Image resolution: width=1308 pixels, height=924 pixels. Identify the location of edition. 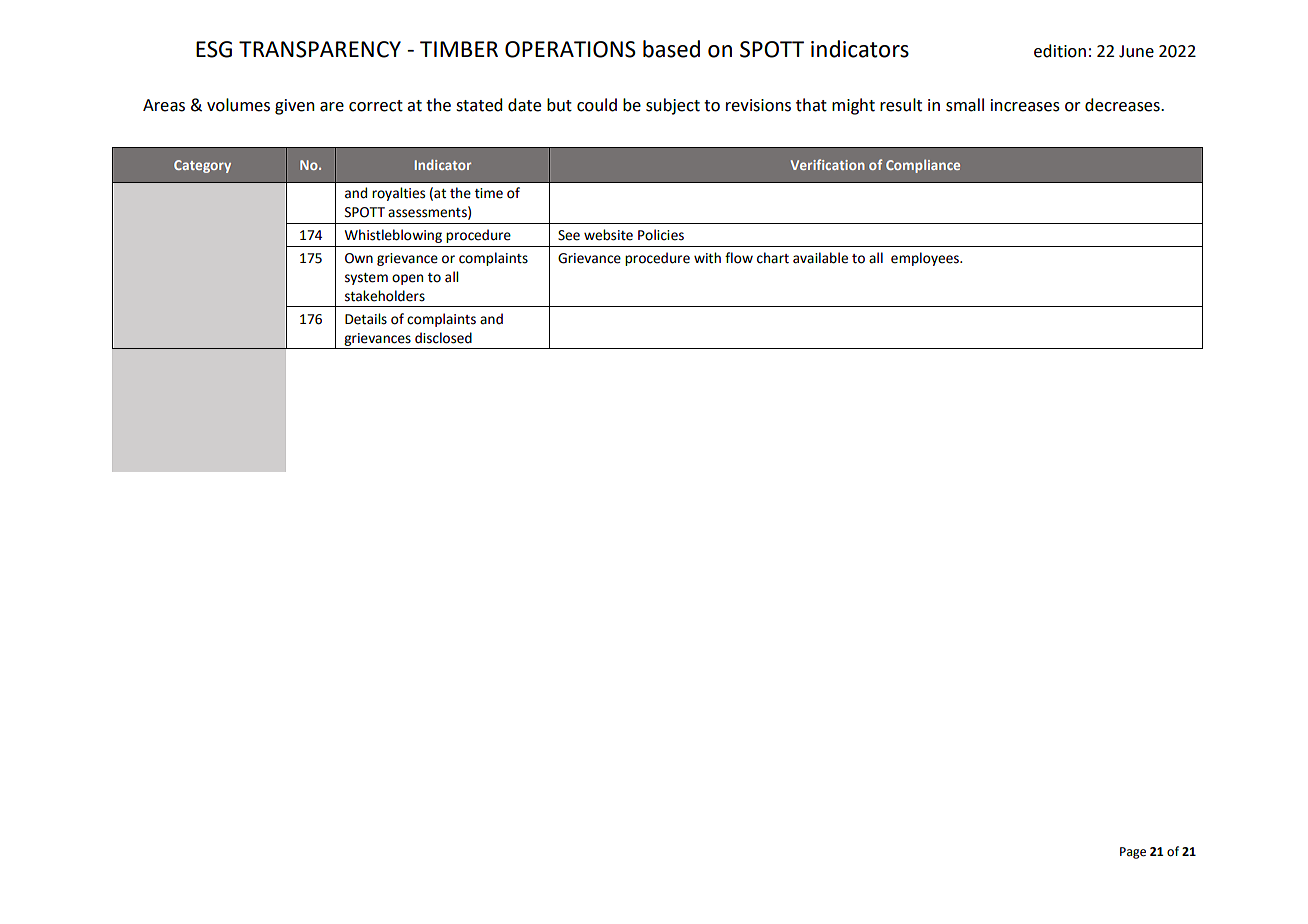
(1060, 51).
